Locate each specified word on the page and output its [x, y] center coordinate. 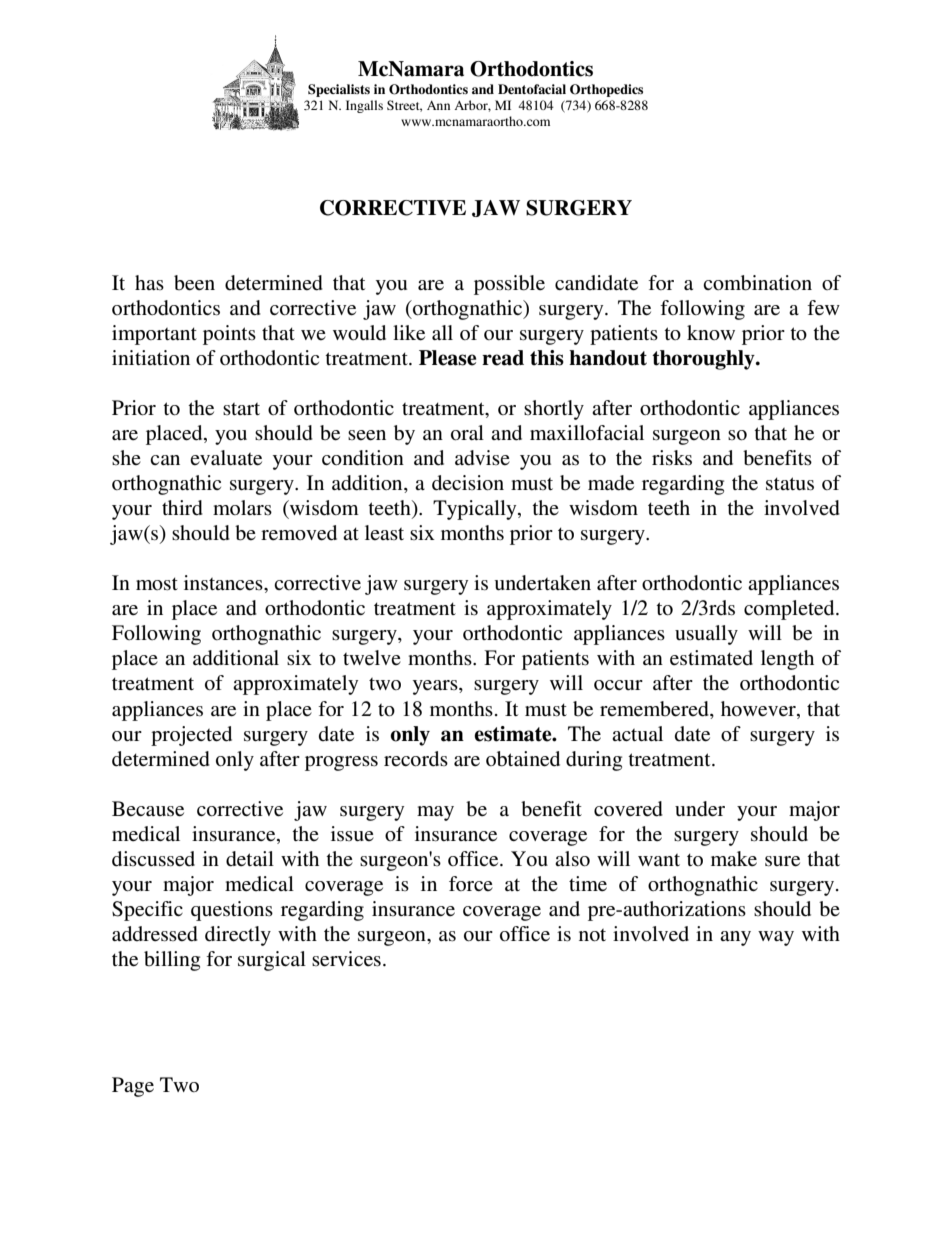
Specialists [339, 90]
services [346, 959]
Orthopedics [606, 90]
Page [133, 1087]
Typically [476, 510]
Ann [438, 105]
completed [790, 610]
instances [224, 583]
